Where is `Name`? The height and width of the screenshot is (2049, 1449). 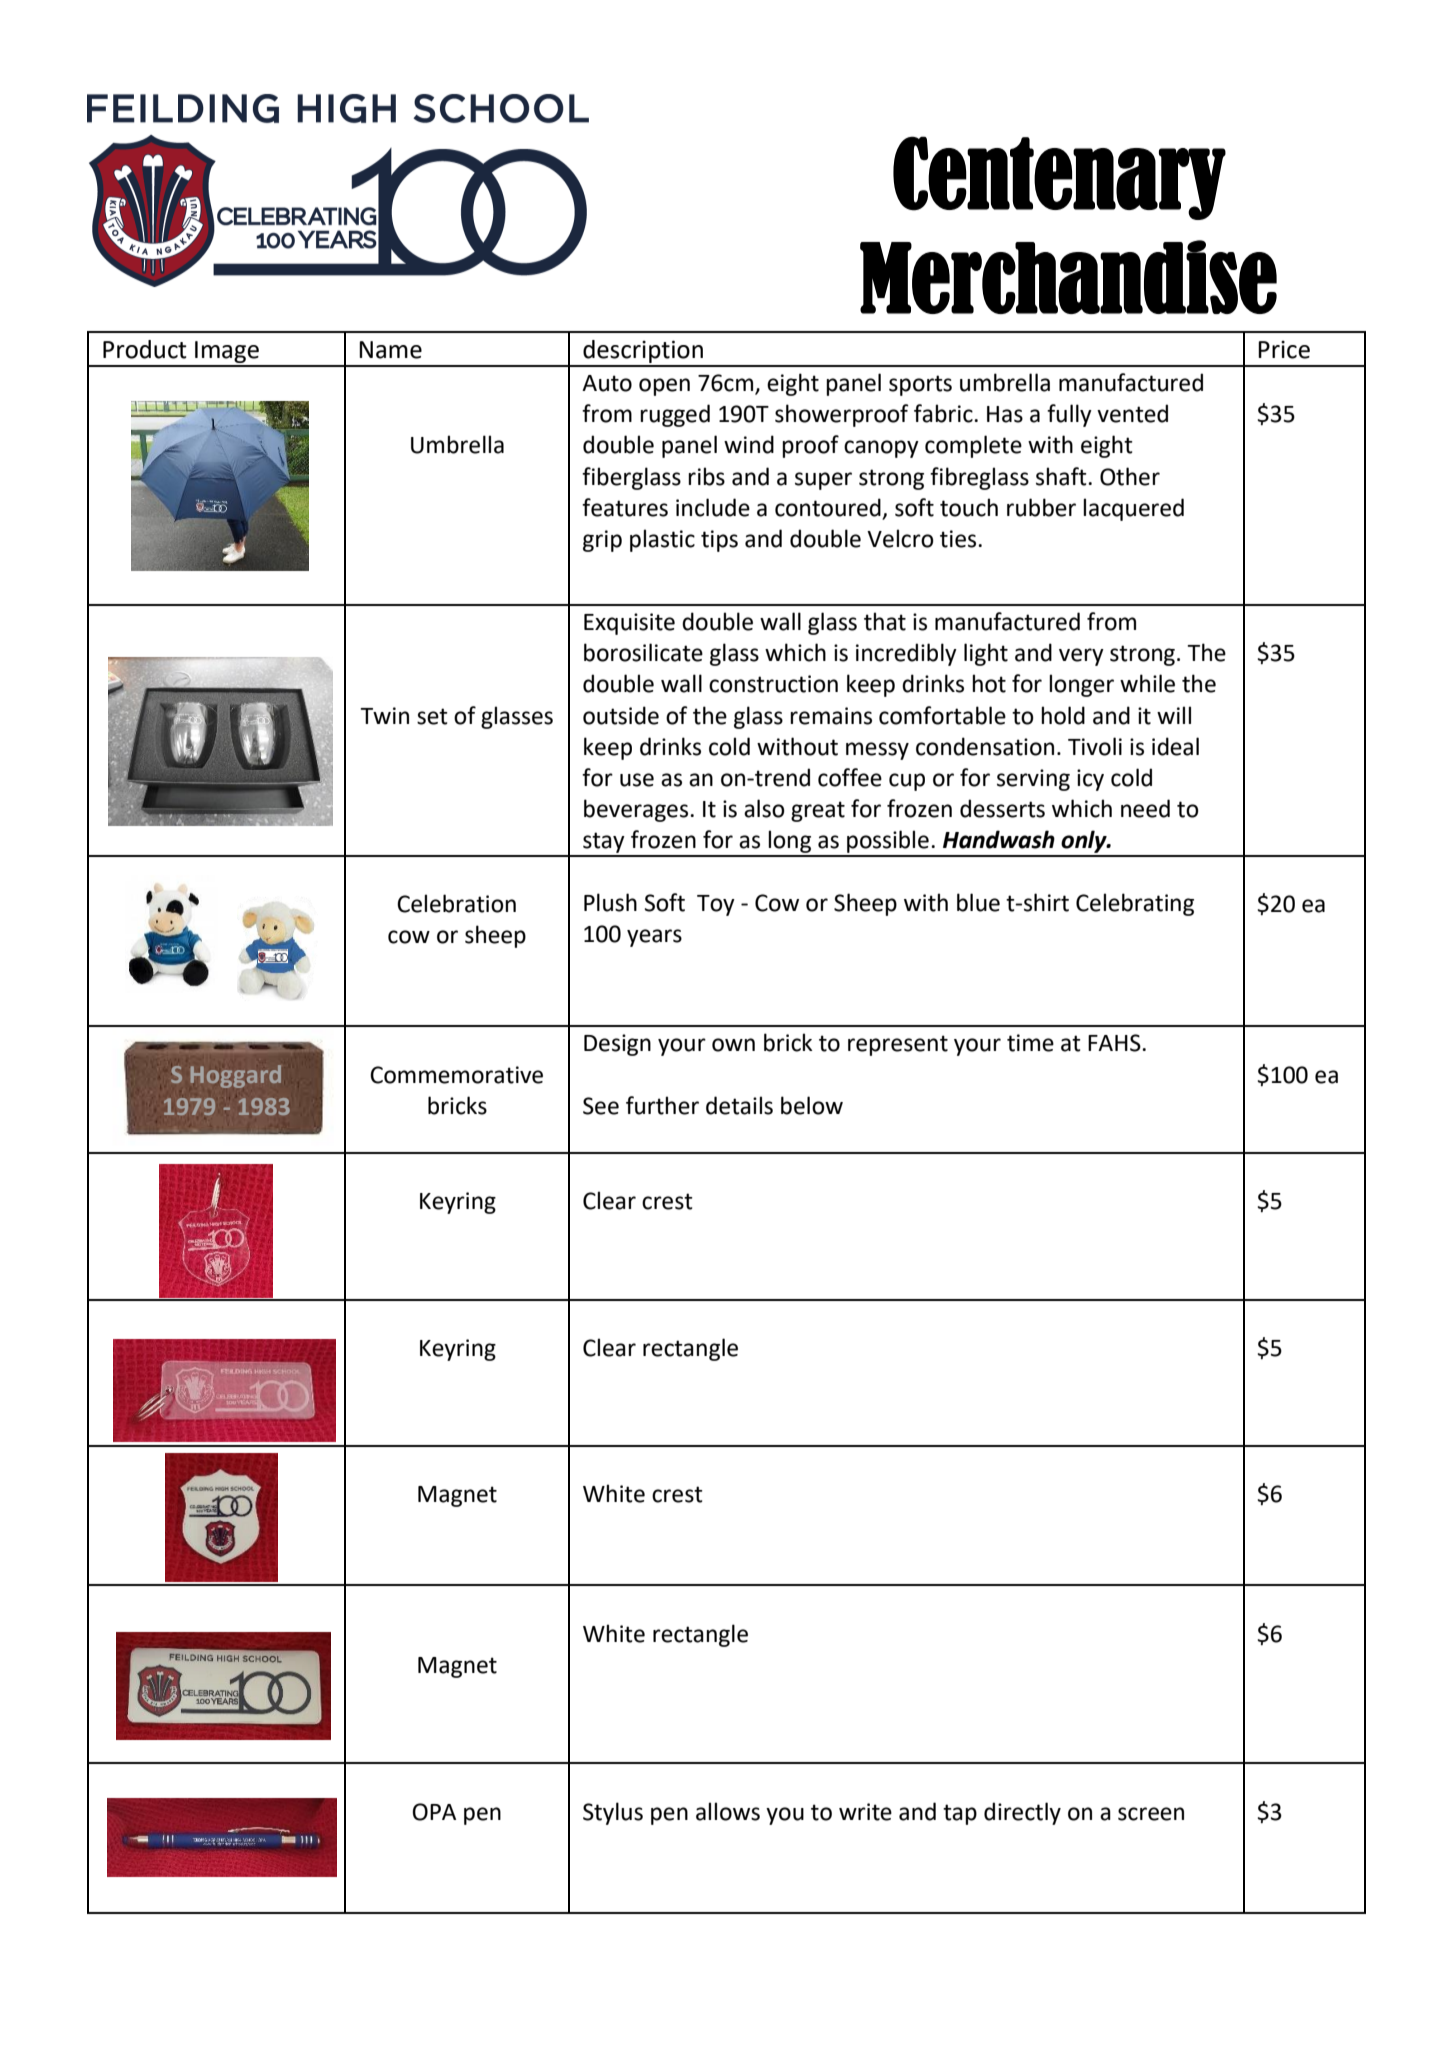
Name is located at coordinates (390, 350).
